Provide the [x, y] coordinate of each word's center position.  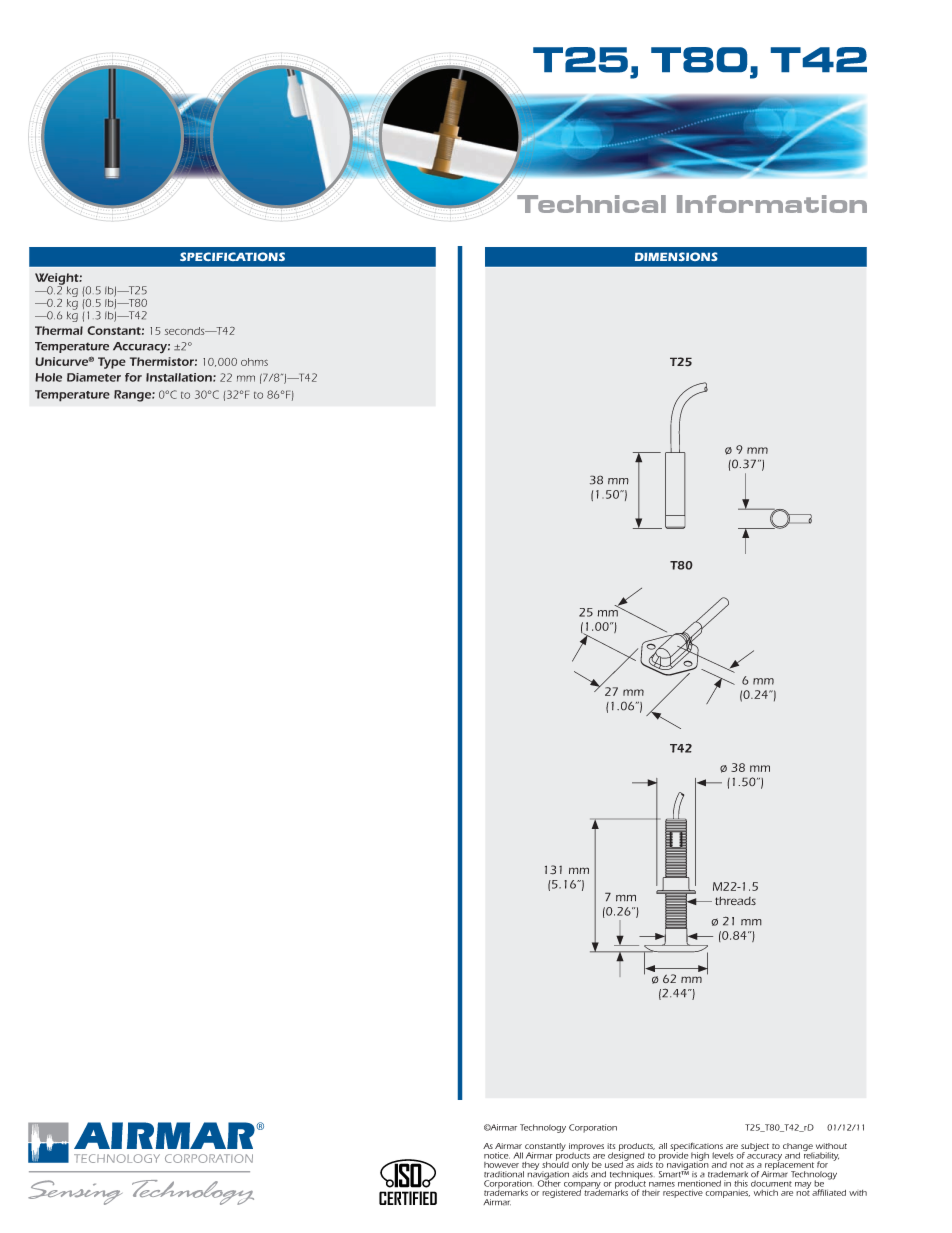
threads [735, 900]
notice [497, 1155]
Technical [591, 204]
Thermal [59, 330]
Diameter [94, 377]
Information [772, 204]
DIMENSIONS [676, 256]
